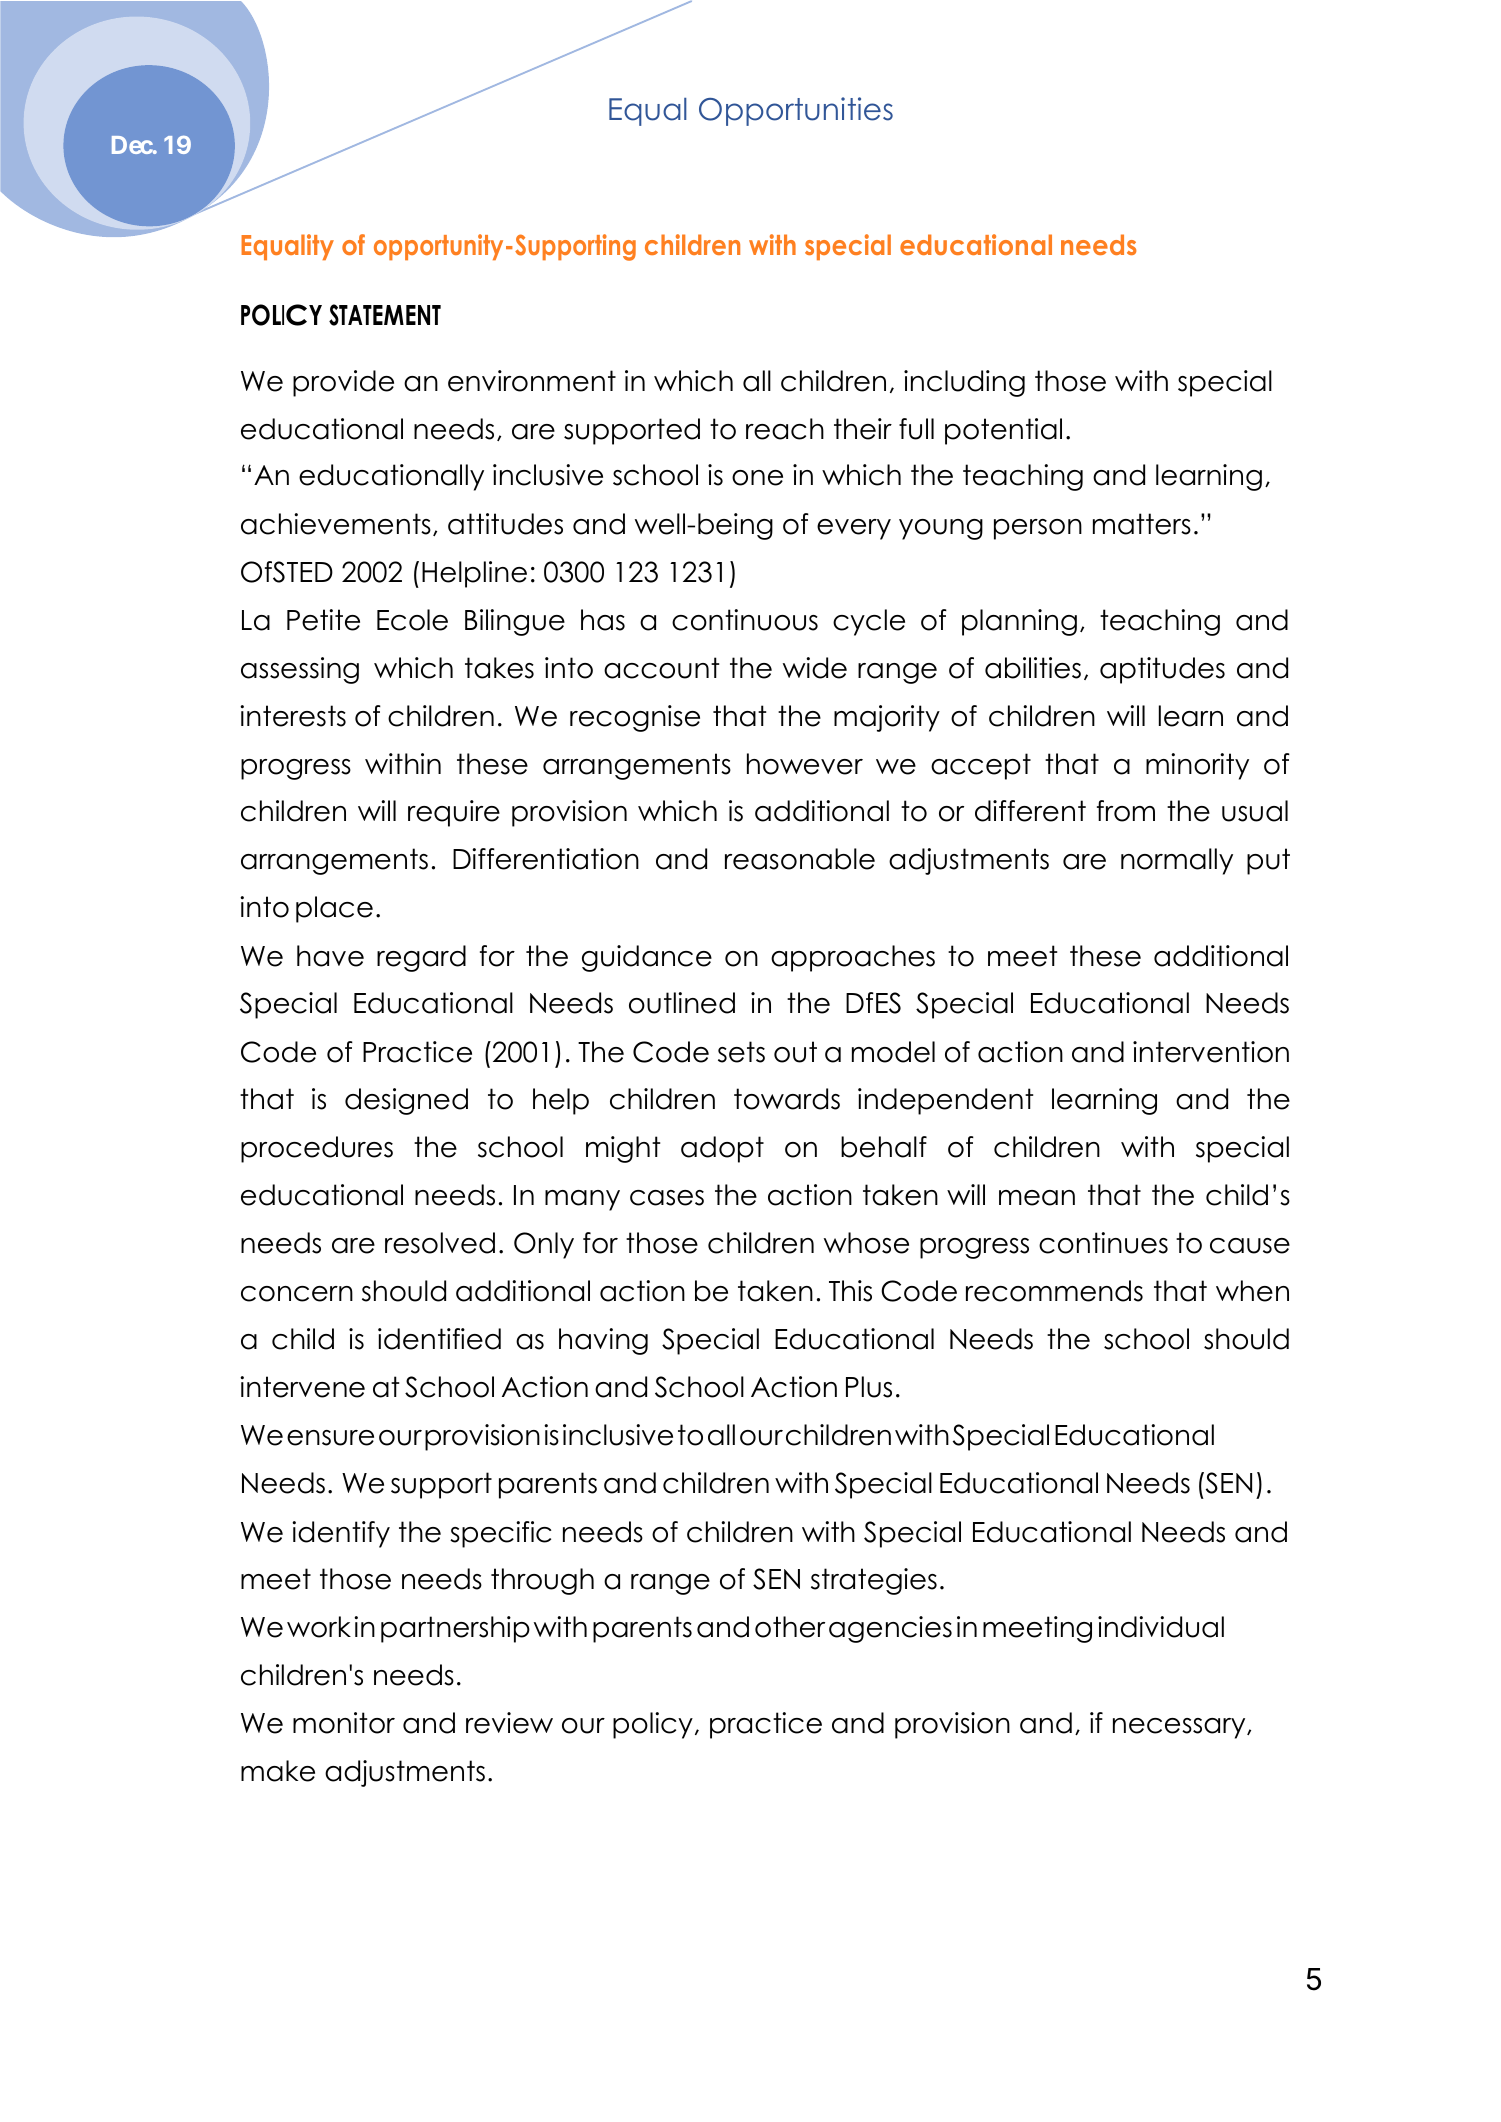  What do you see at coordinates (344, 1723) in the image?
I see `monitor` at bounding box center [344, 1723].
